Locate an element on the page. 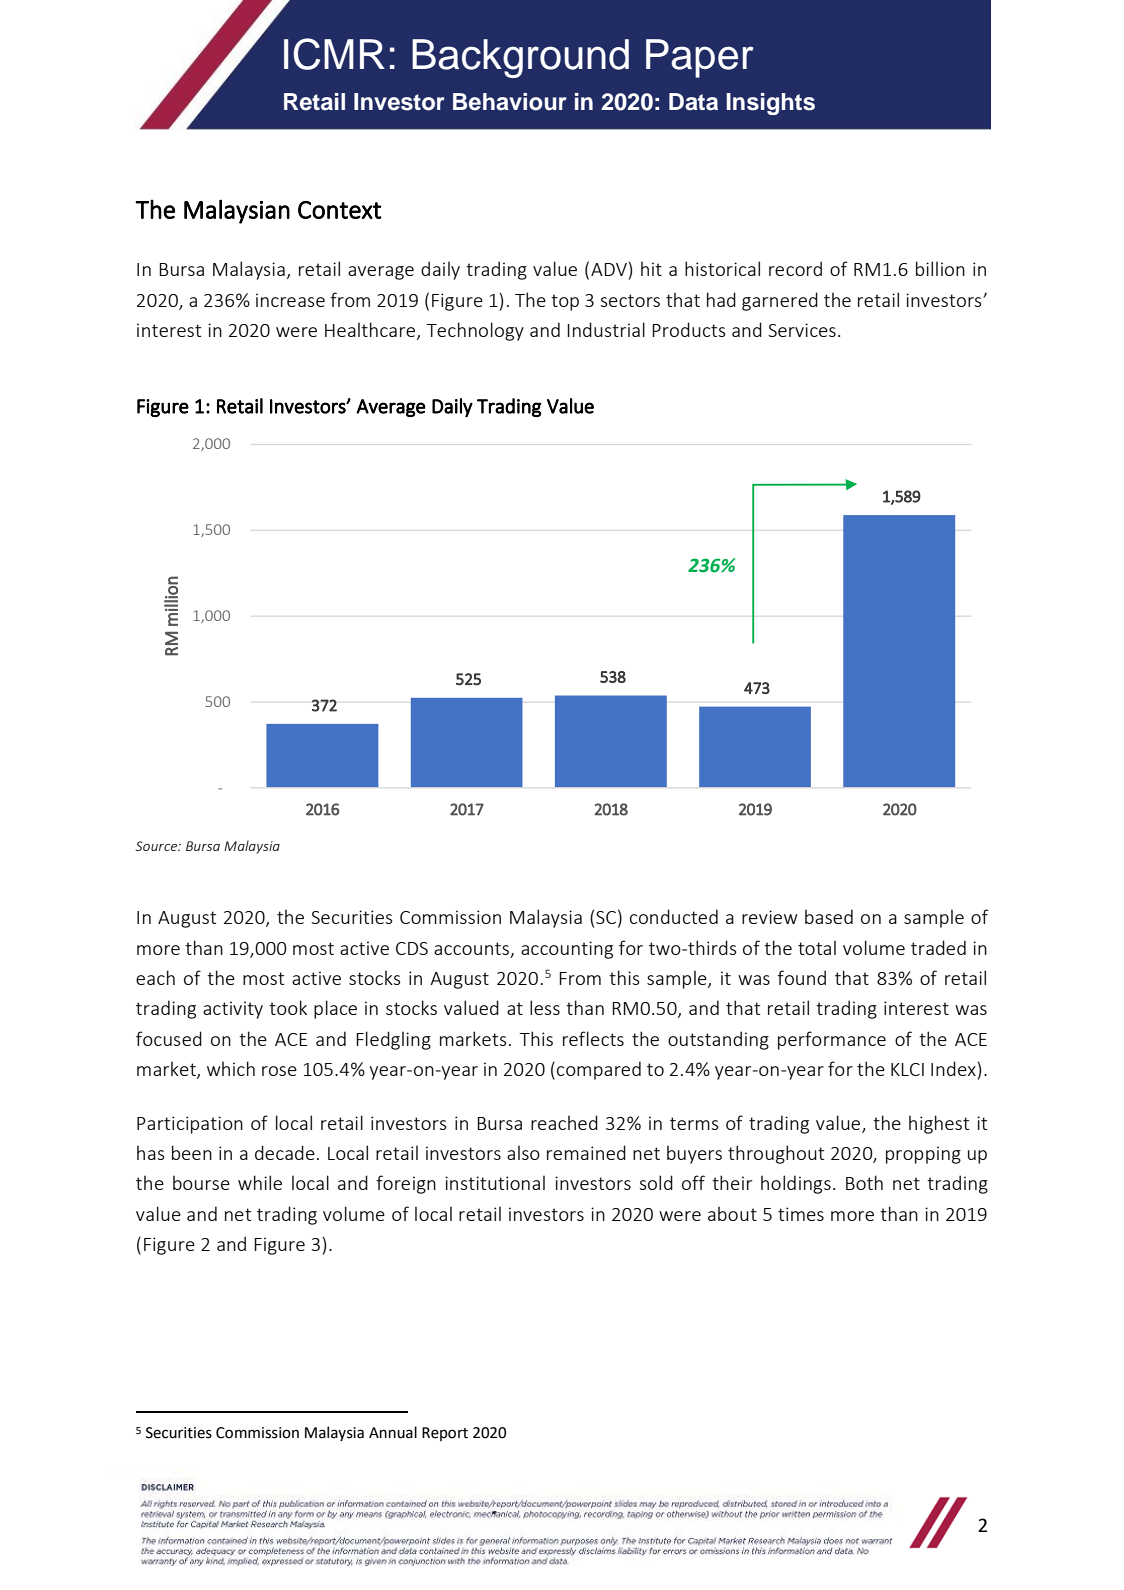  Context is located at coordinates (340, 210).
